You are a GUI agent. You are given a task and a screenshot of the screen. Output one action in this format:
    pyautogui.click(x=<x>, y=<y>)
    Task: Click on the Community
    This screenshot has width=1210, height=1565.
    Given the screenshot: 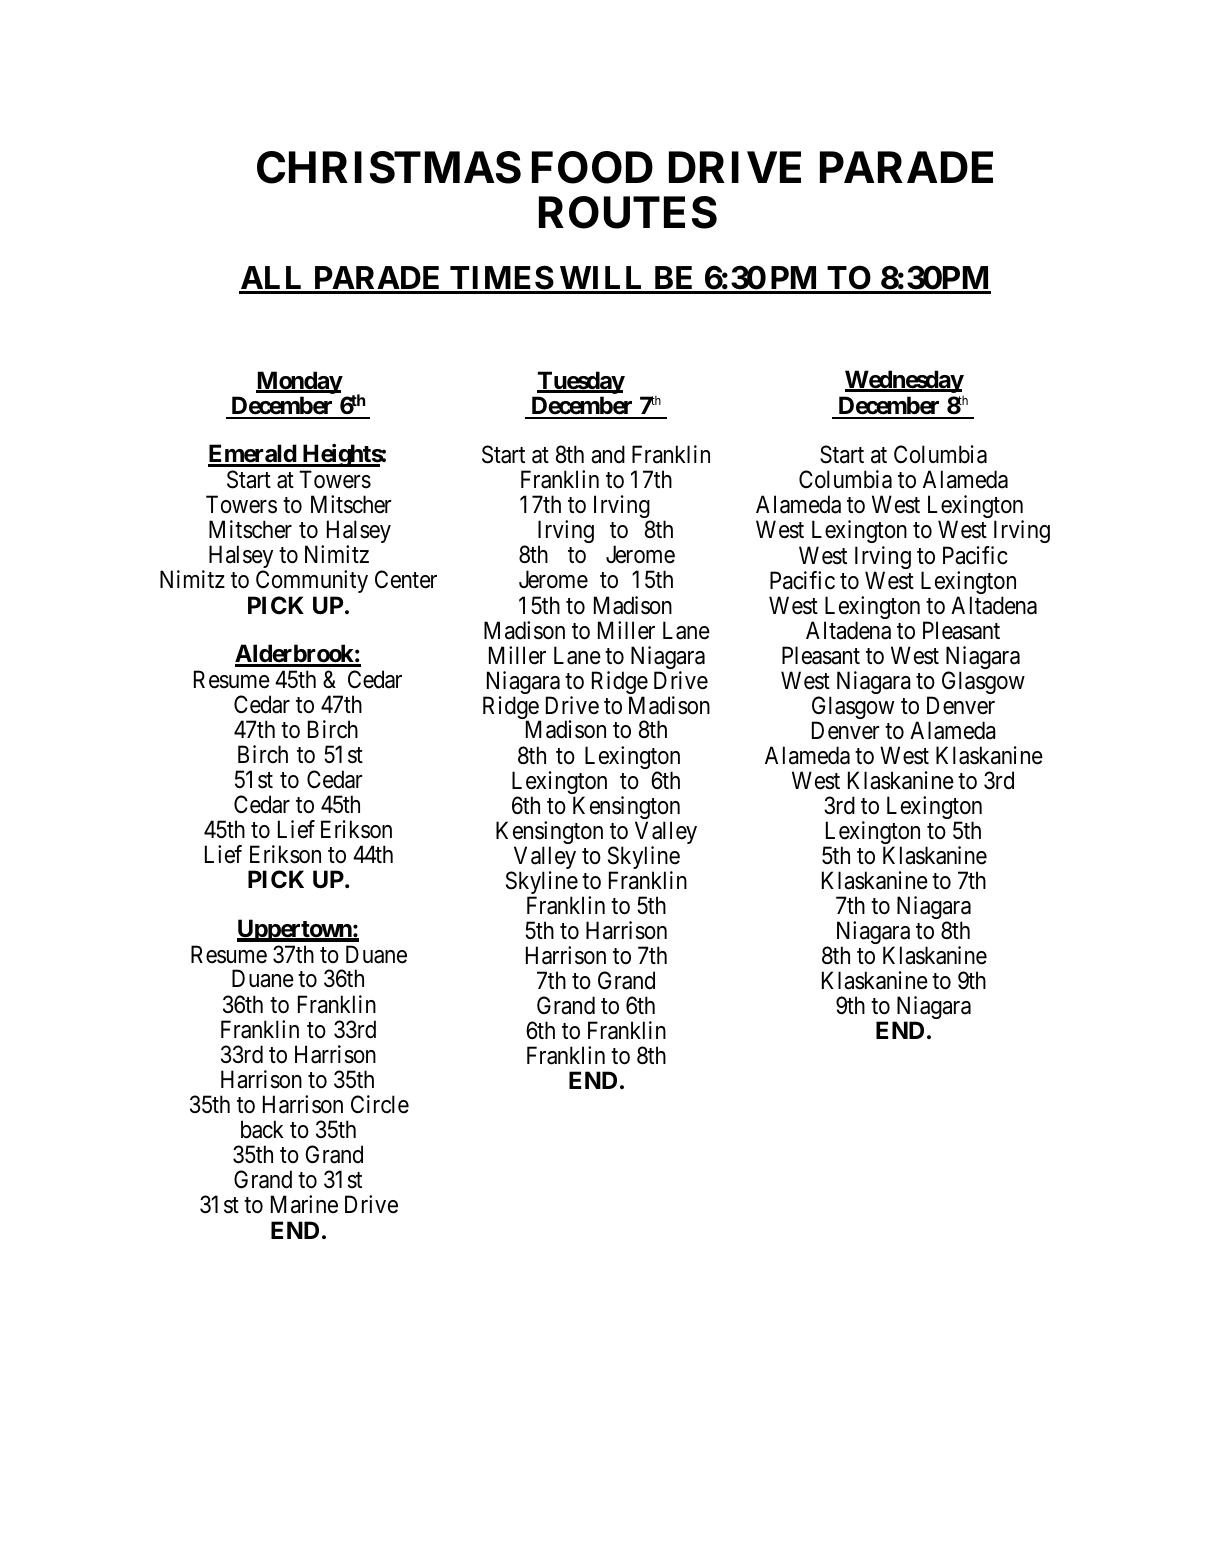 What is the action you would take?
    pyautogui.click(x=312, y=581)
